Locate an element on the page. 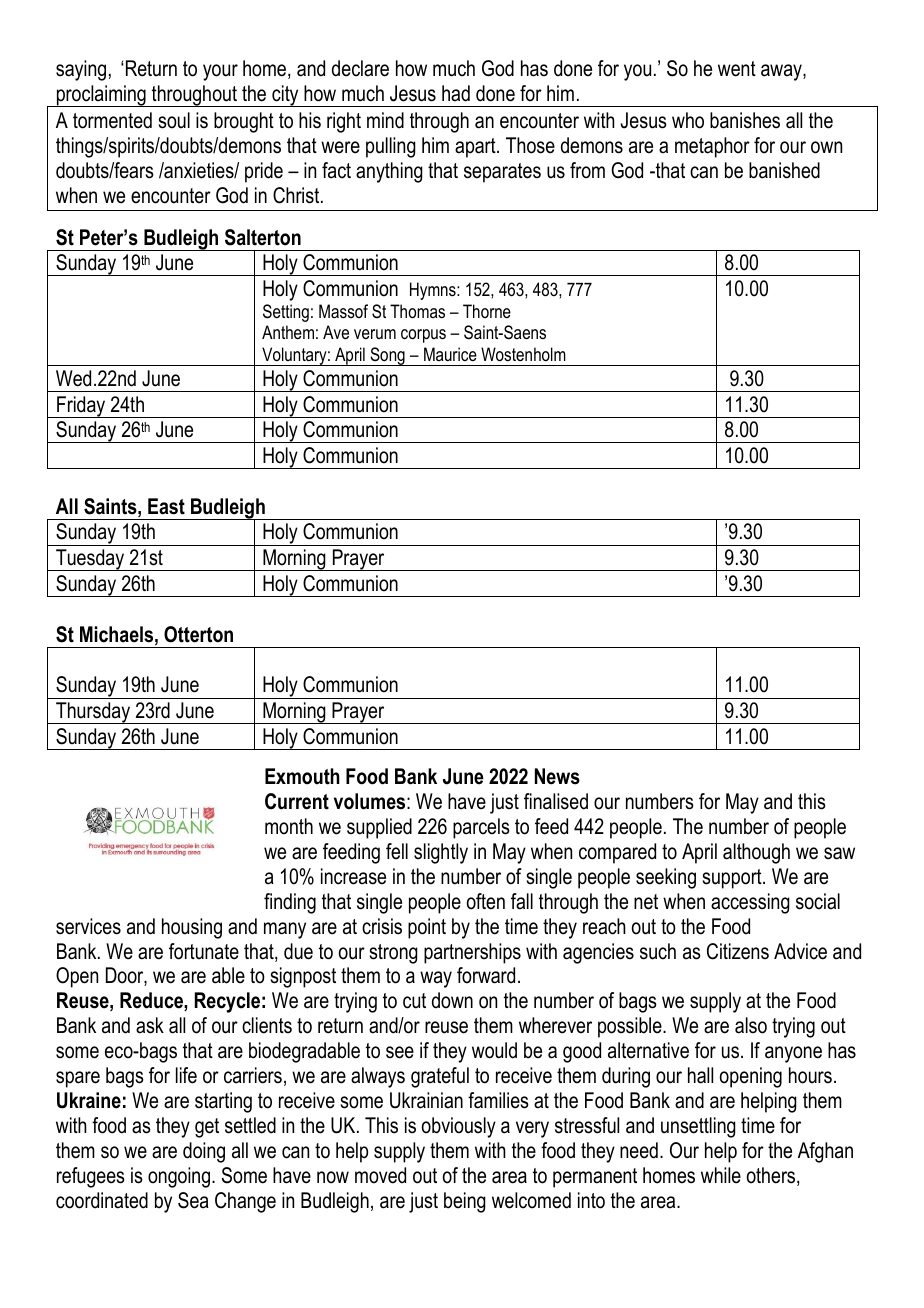 The height and width of the page is (1308, 924). although is located at coordinates (756, 853).
